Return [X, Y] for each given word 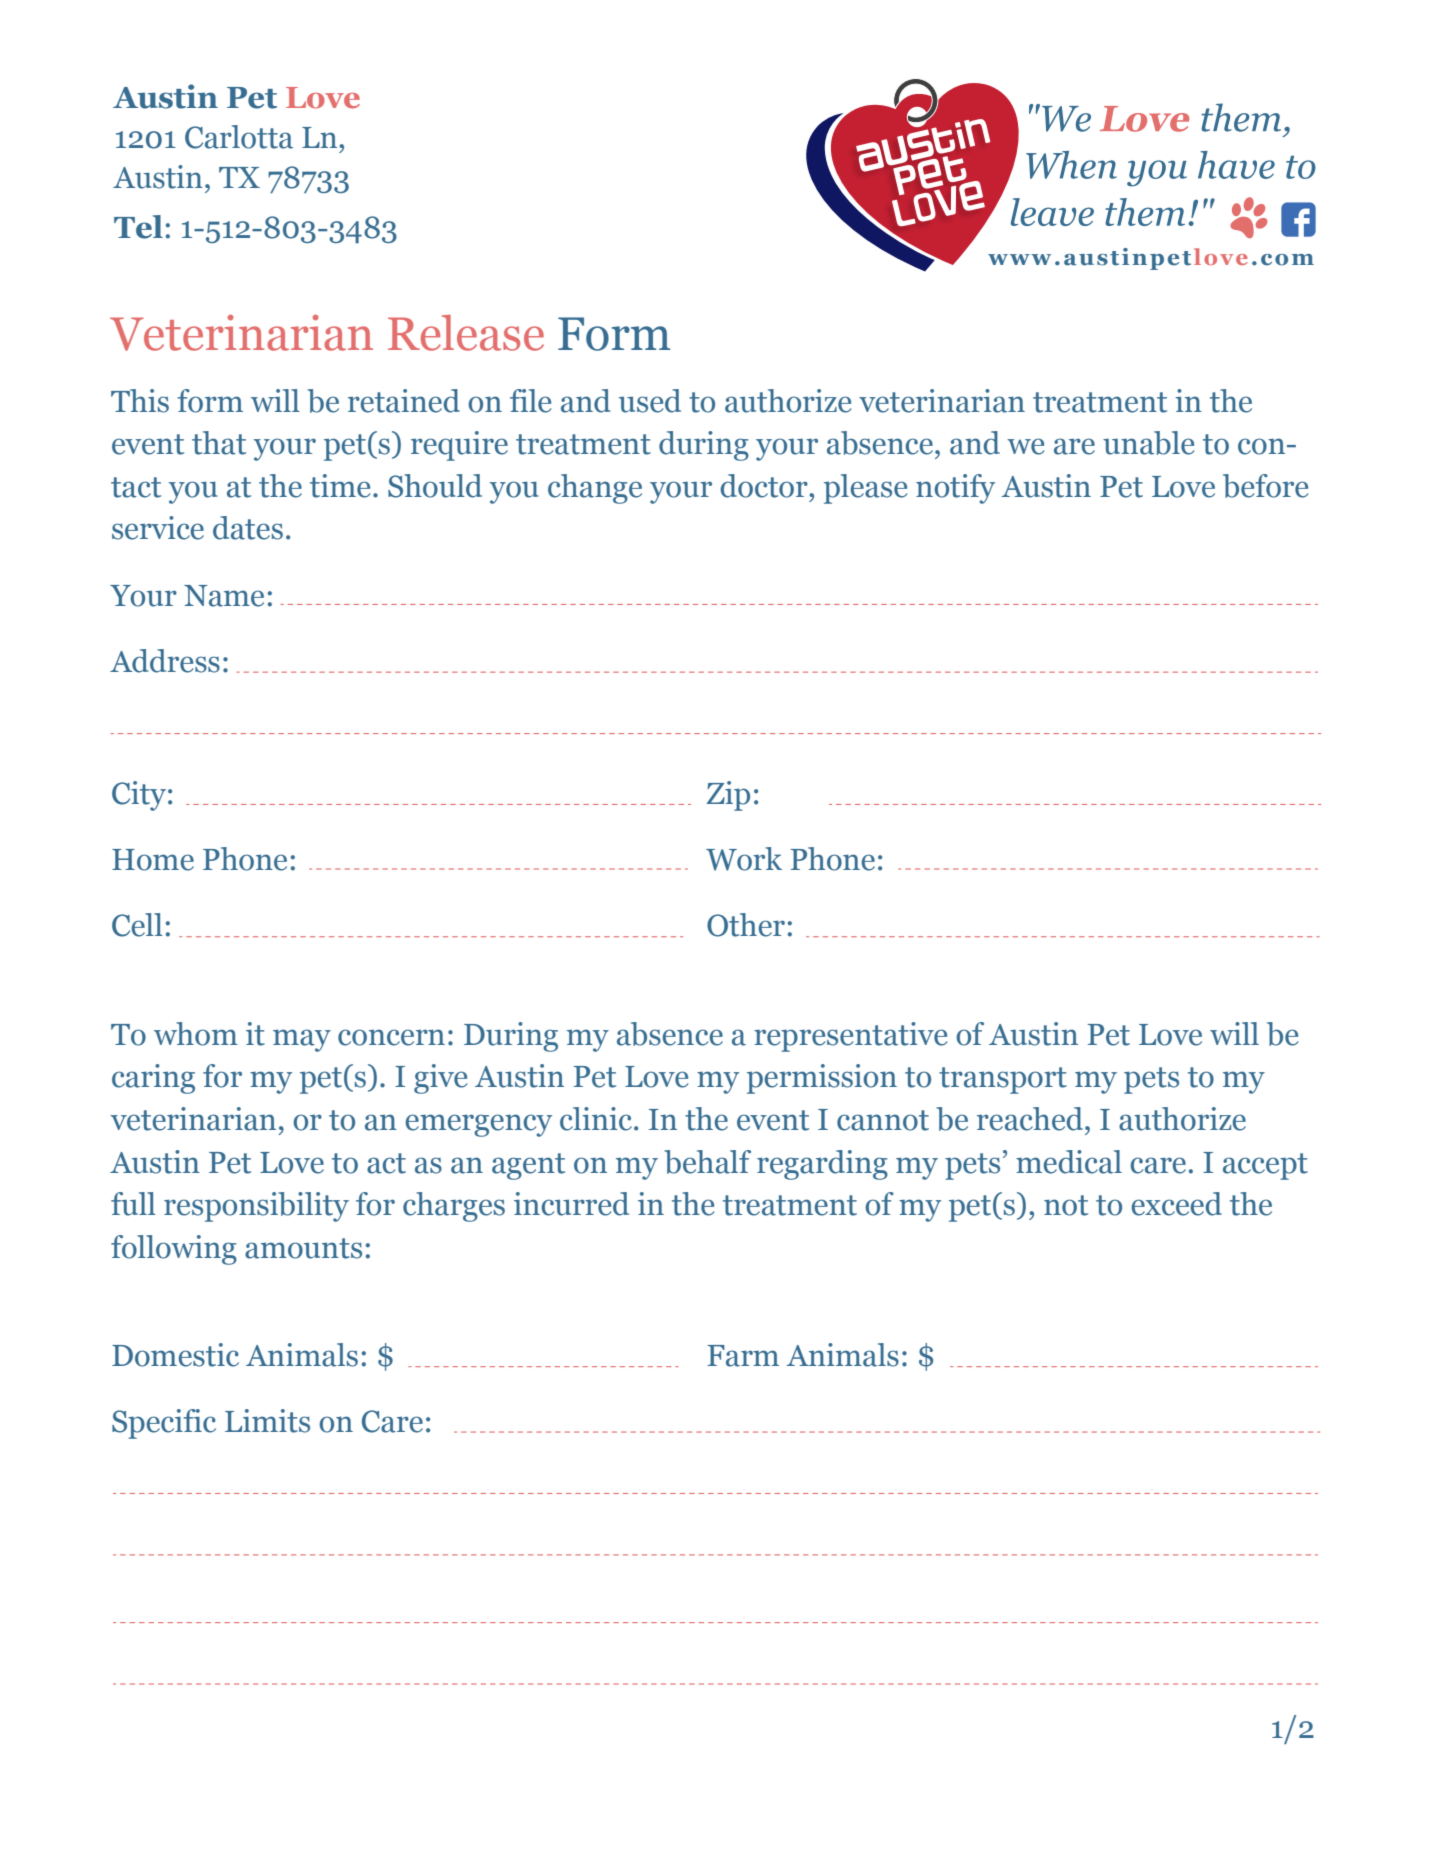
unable [1148, 443]
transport [1003, 1080]
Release [466, 333]
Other [746, 925]
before [1265, 486]
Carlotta [239, 137]
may [302, 1040]
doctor [765, 486]
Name [224, 596]
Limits [267, 1421]
